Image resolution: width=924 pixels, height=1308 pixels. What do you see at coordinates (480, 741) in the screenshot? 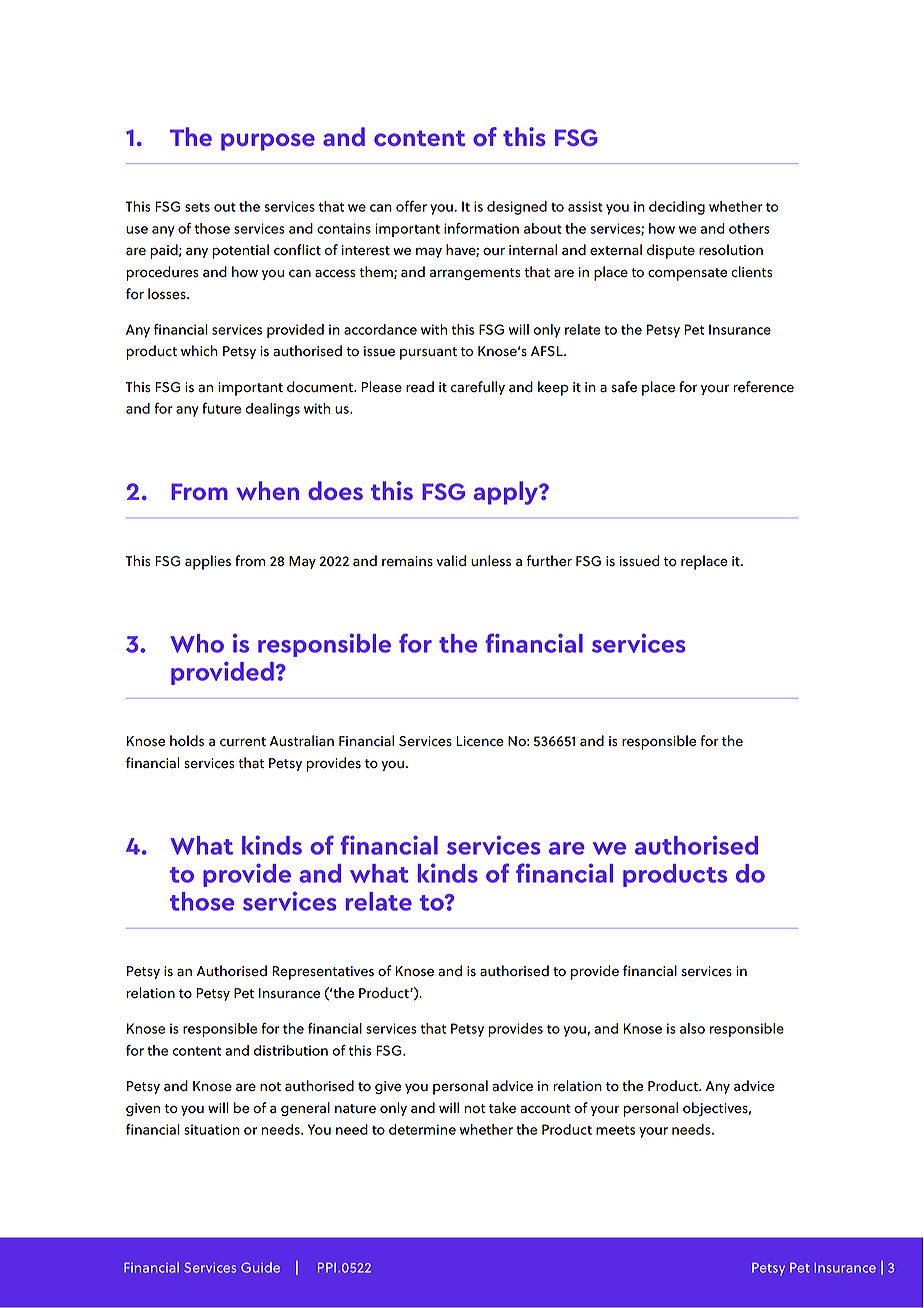
I see `Licence` at bounding box center [480, 741].
